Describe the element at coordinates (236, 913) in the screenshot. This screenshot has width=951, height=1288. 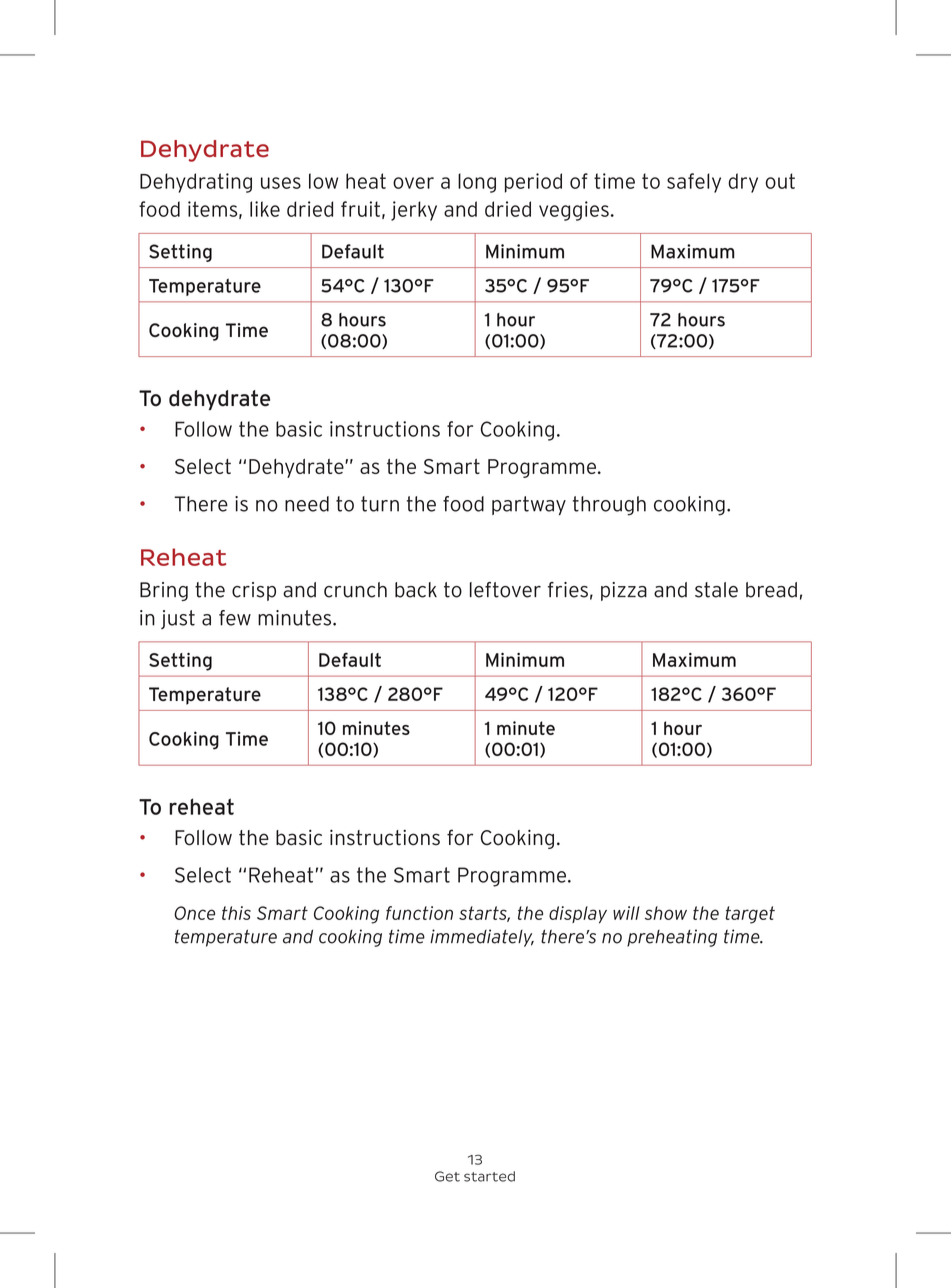
I see `this` at that location.
